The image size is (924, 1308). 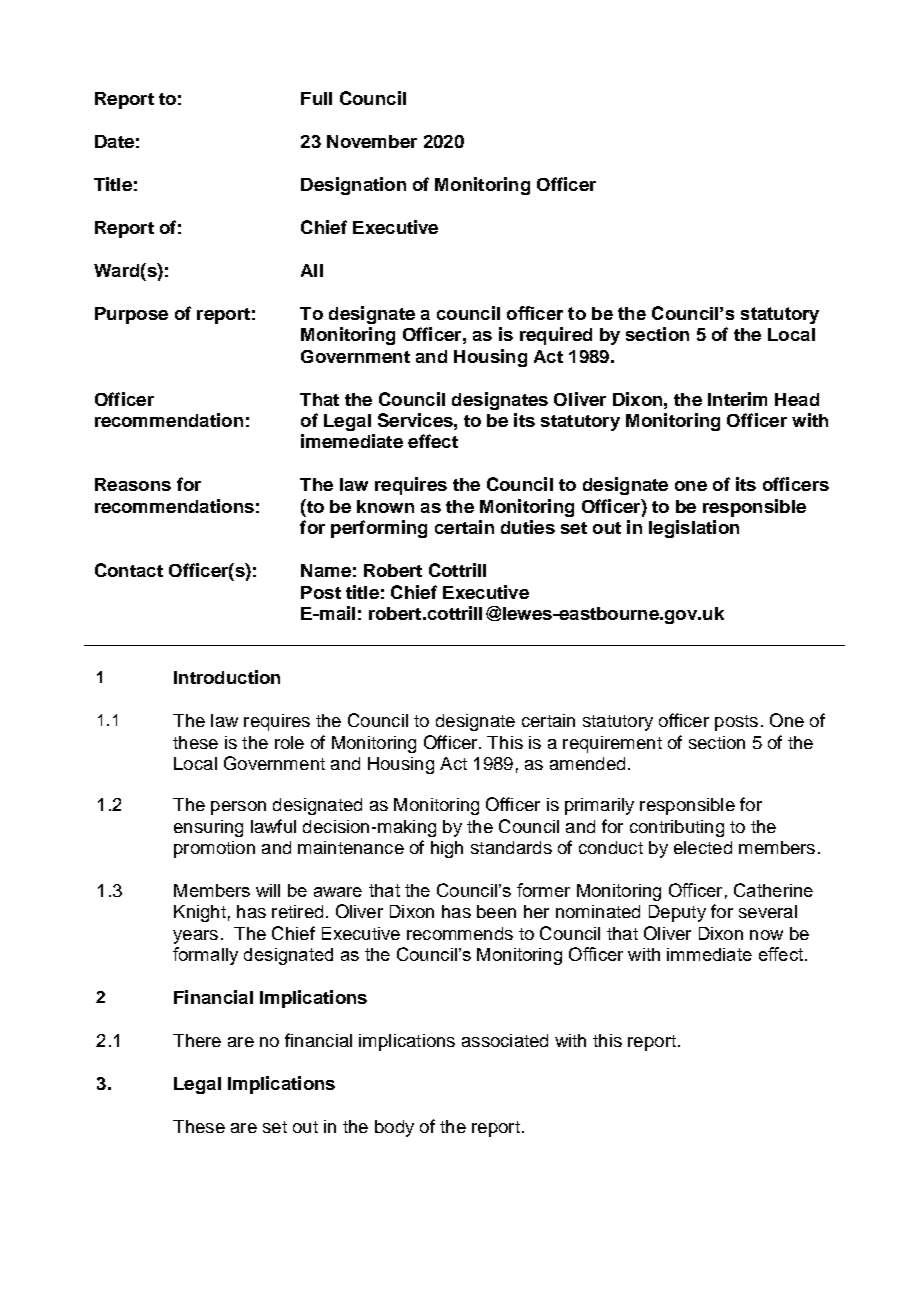 I want to click on required, so click(x=556, y=336).
